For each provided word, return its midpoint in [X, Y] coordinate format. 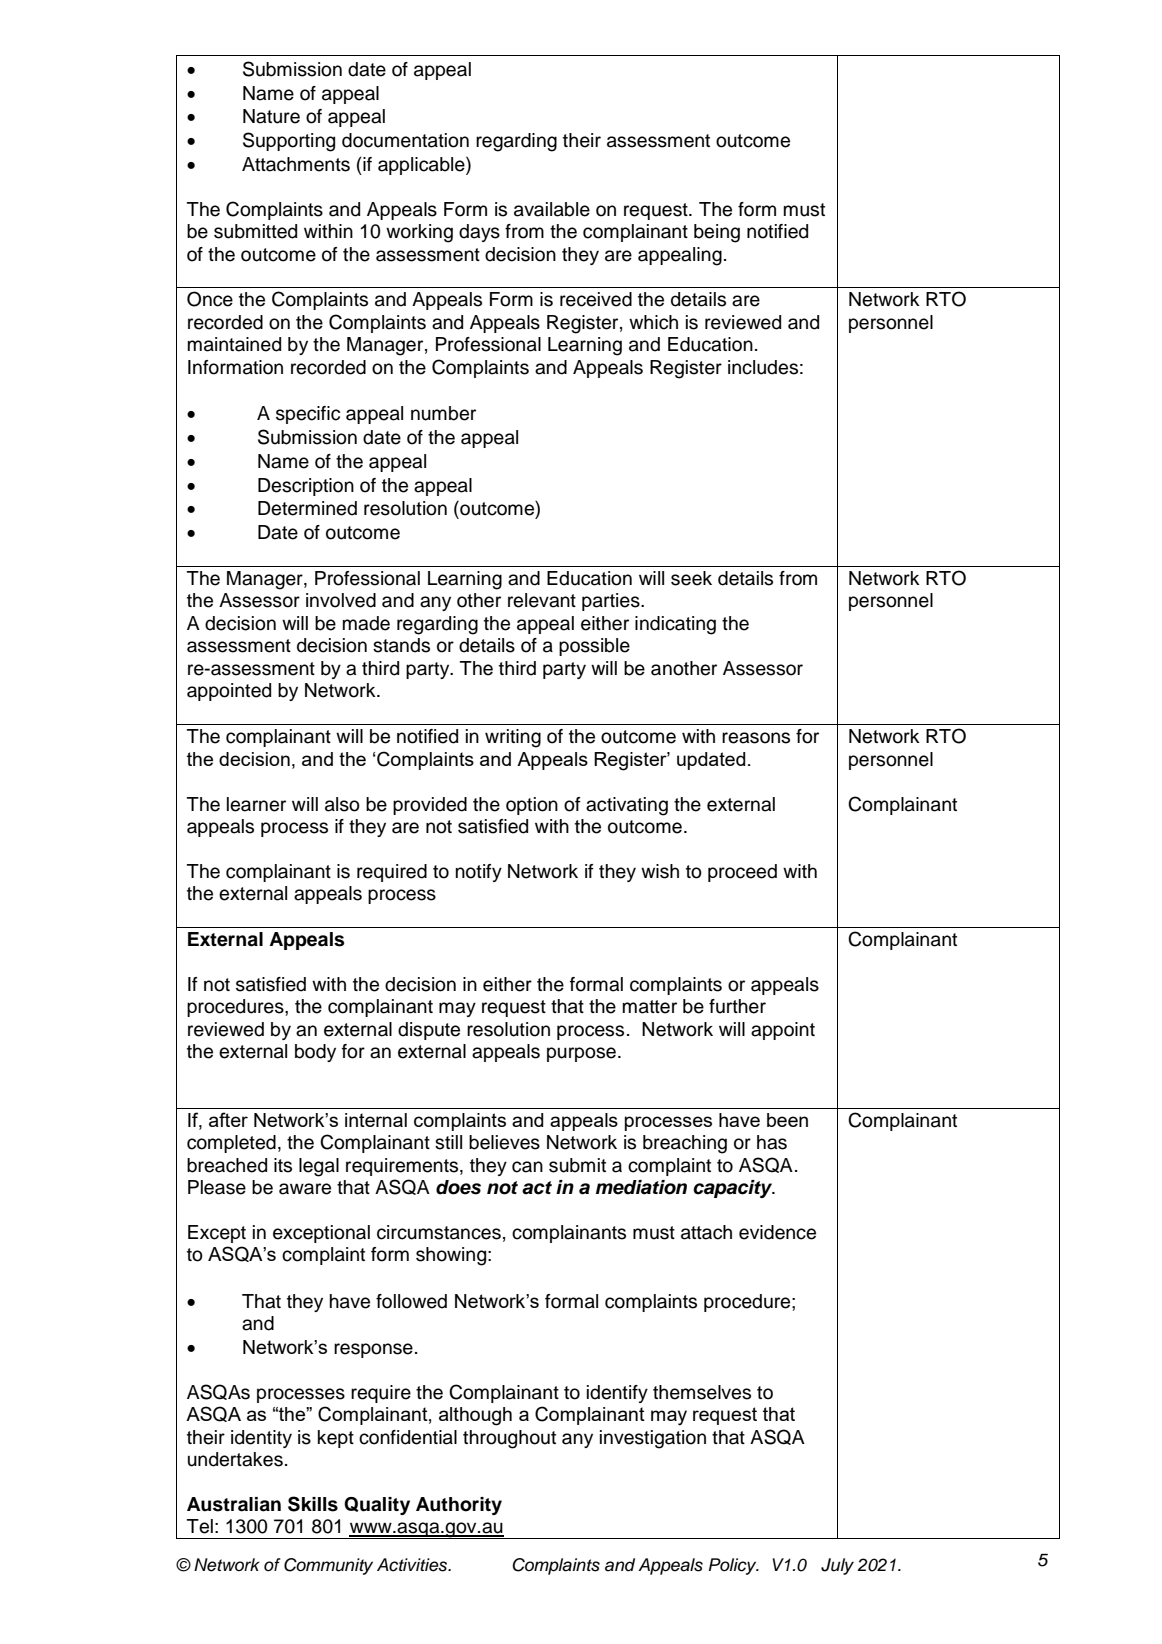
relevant [542, 600]
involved [341, 600]
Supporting [289, 142]
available [552, 209]
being [717, 233]
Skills [313, 1504]
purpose [581, 1054]
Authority [459, 1506]
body [315, 1053]
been [787, 1120]
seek [691, 578]
